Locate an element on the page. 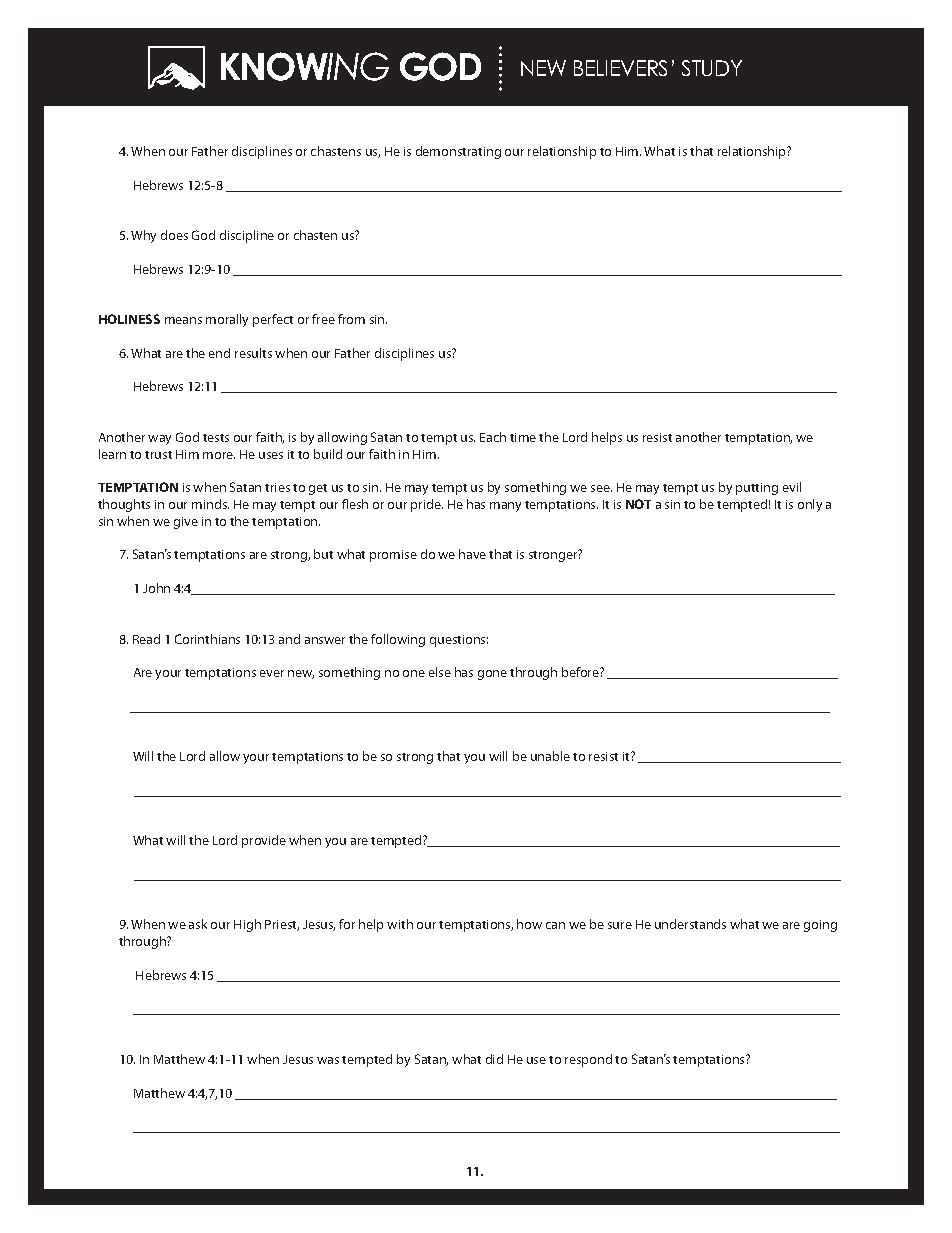 This image has height=1233, width=952. understands is located at coordinates (690, 924).
